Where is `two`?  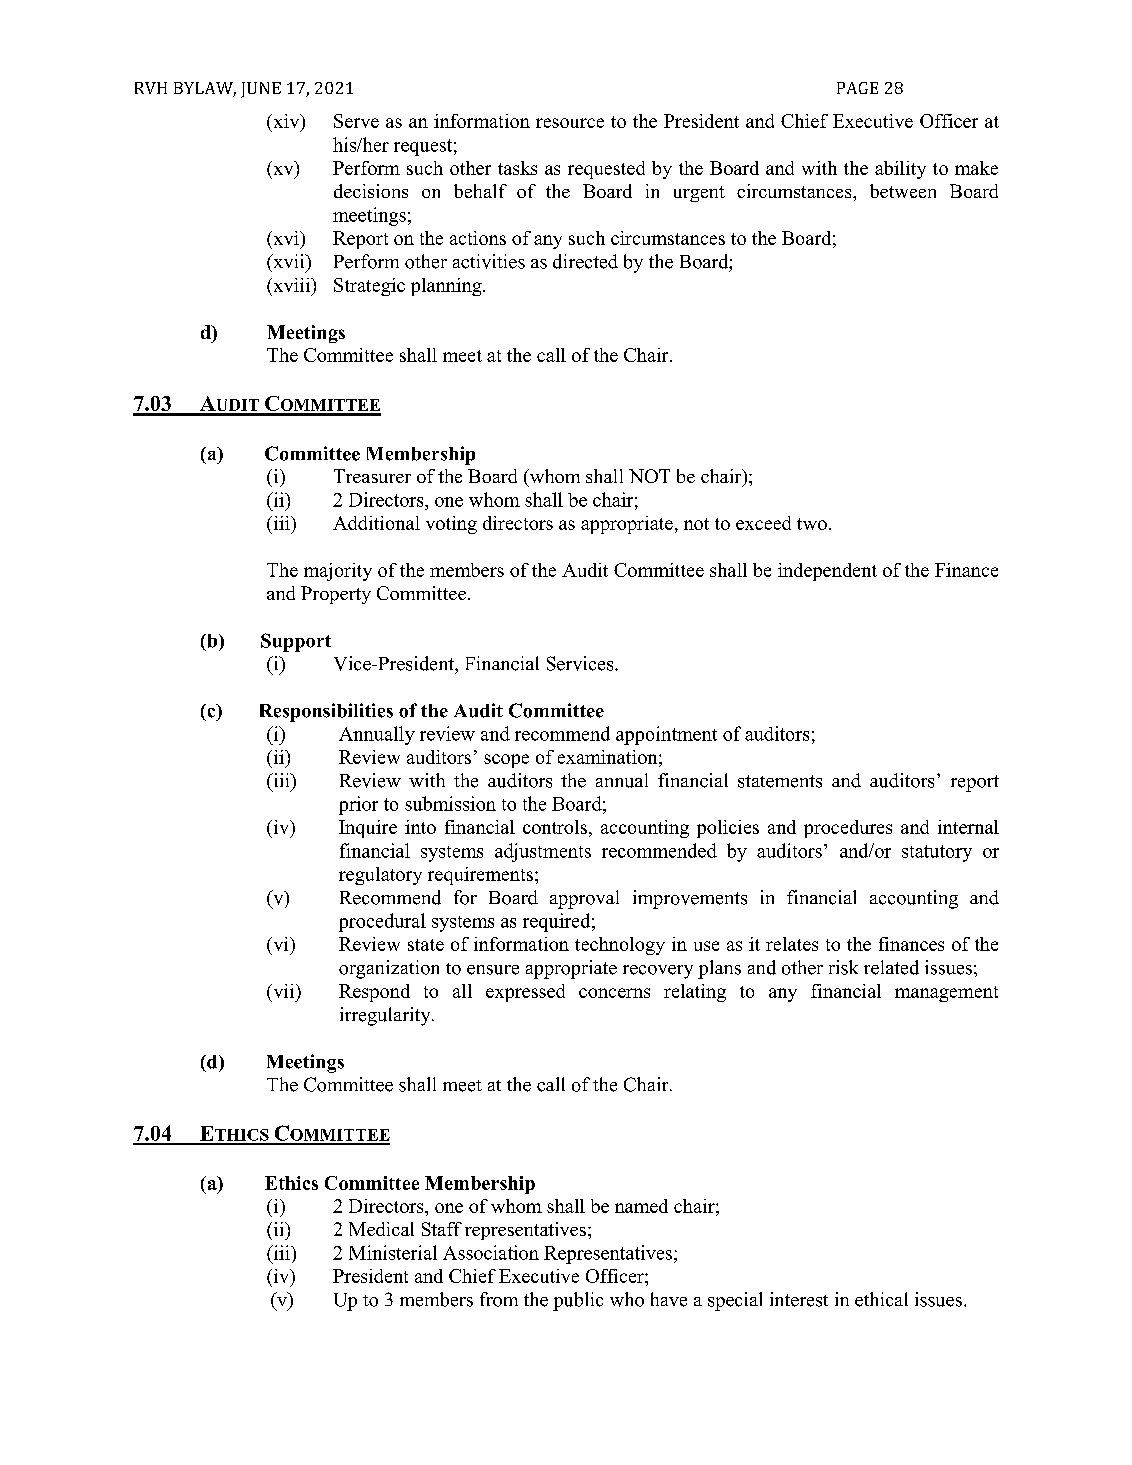 two is located at coordinates (812, 524).
